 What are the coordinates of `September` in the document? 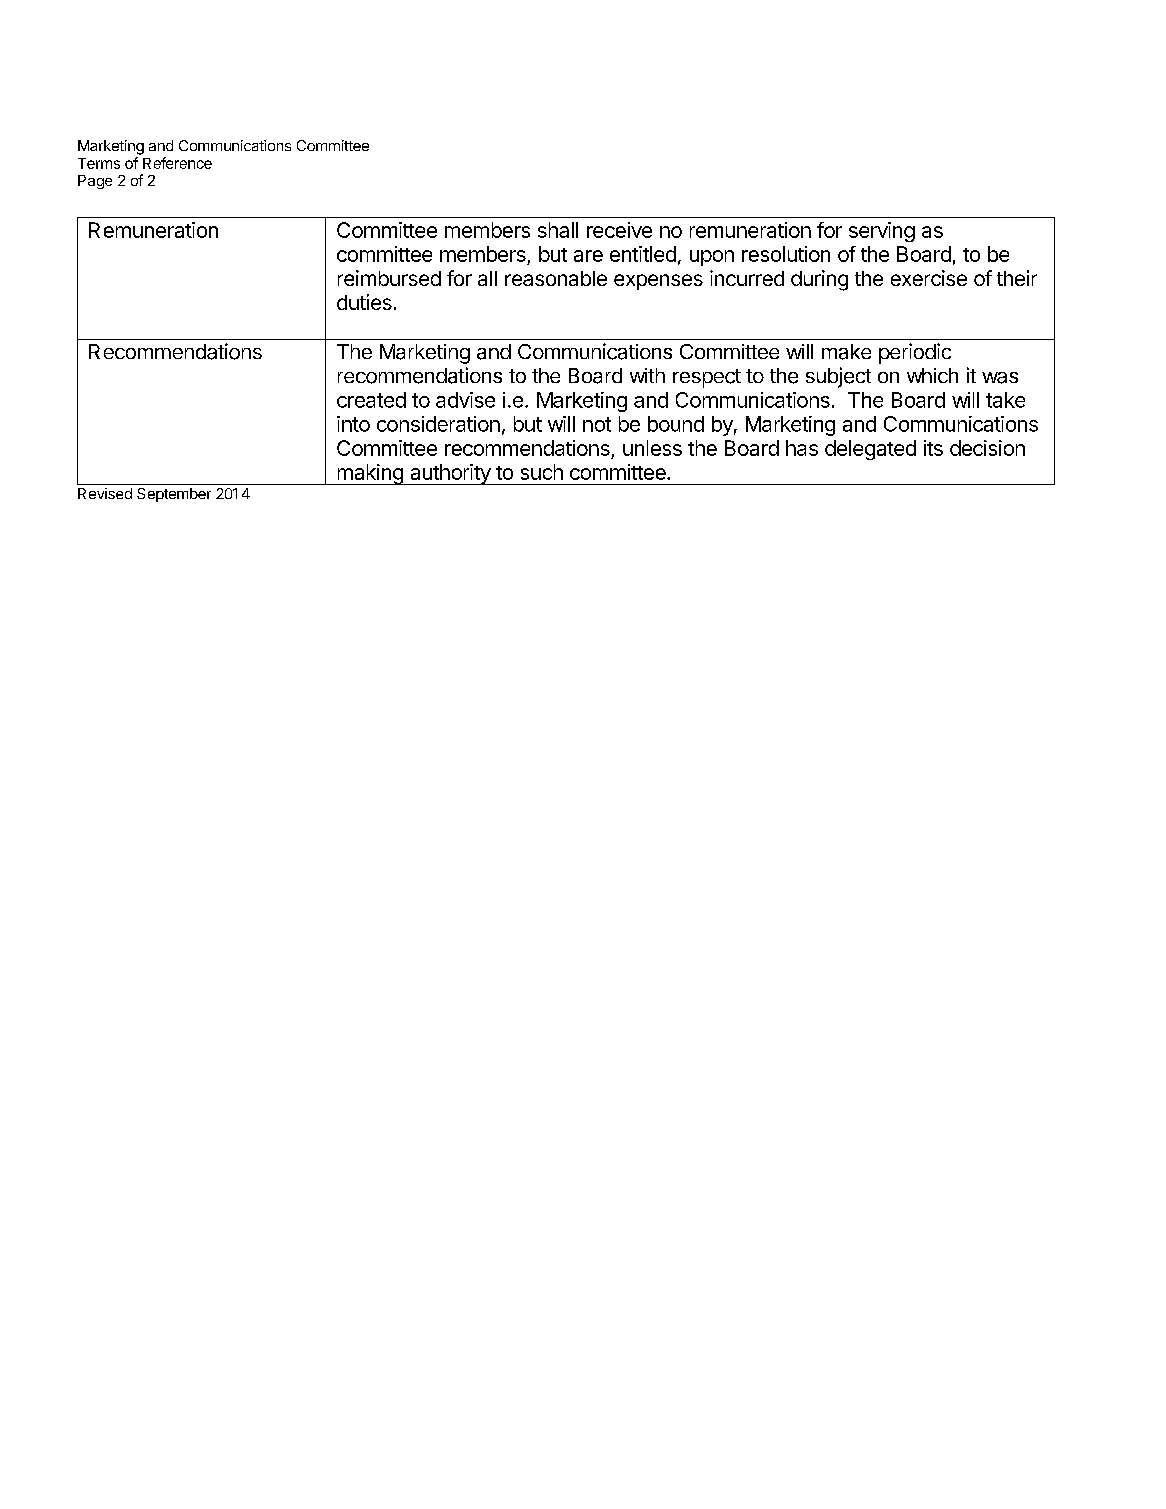 It's located at (174, 495).
